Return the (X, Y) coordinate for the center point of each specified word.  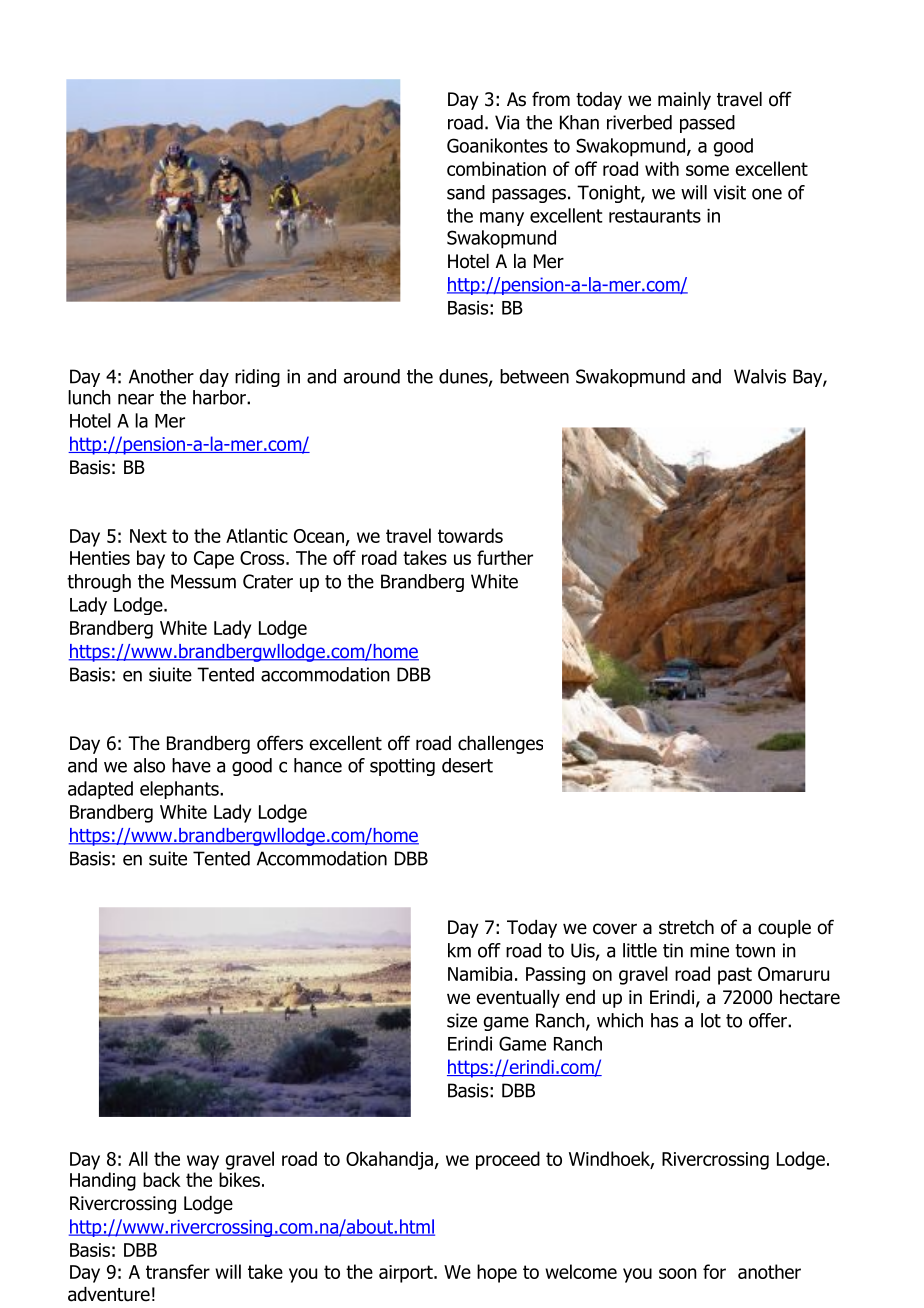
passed (707, 124)
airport (407, 1274)
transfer (178, 1271)
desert (467, 765)
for (714, 1271)
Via (507, 122)
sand (466, 192)
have (191, 765)
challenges (500, 745)
